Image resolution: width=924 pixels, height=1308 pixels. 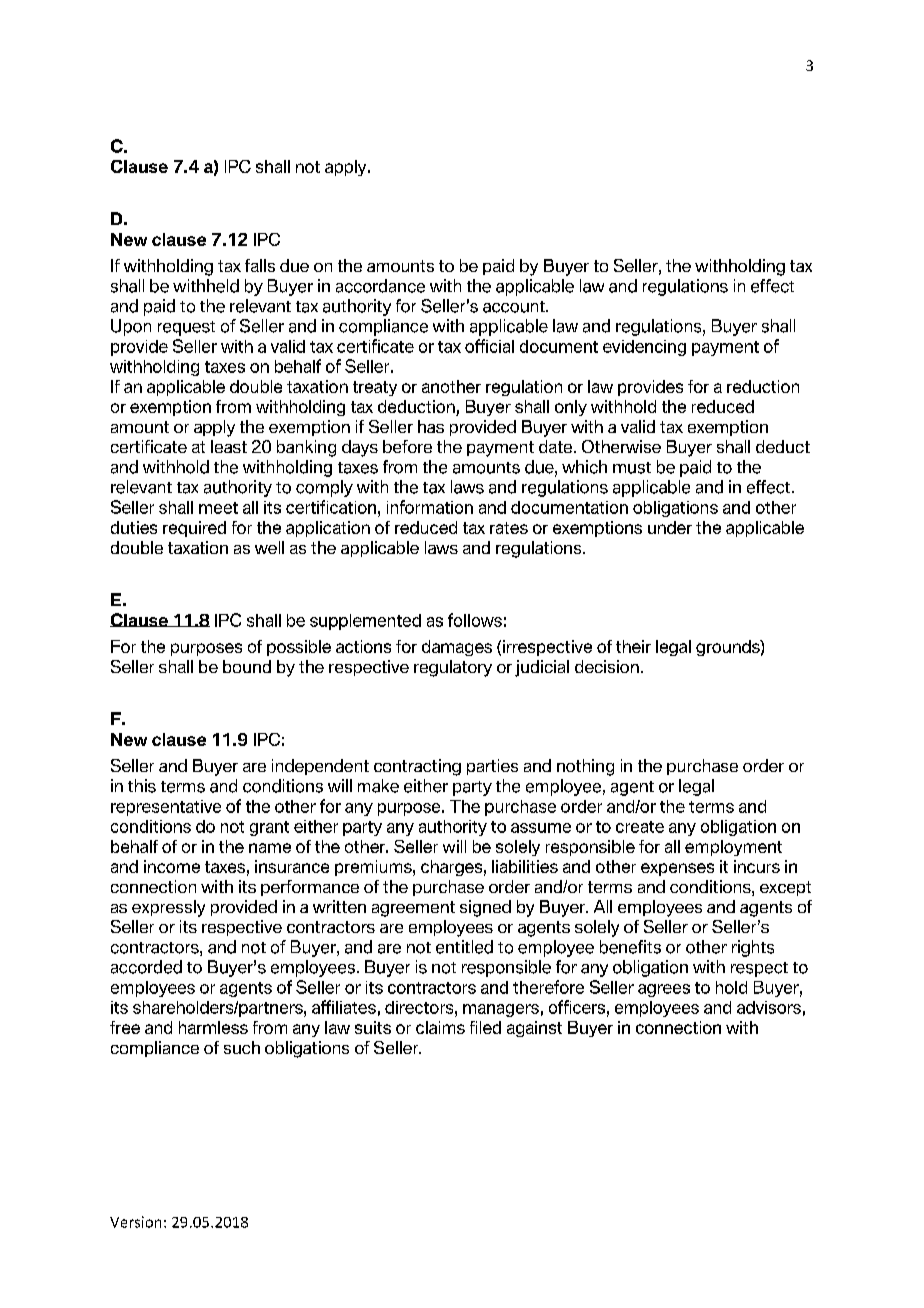 What do you see at coordinates (677, 869) in the screenshot?
I see `expenses` at bounding box center [677, 869].
